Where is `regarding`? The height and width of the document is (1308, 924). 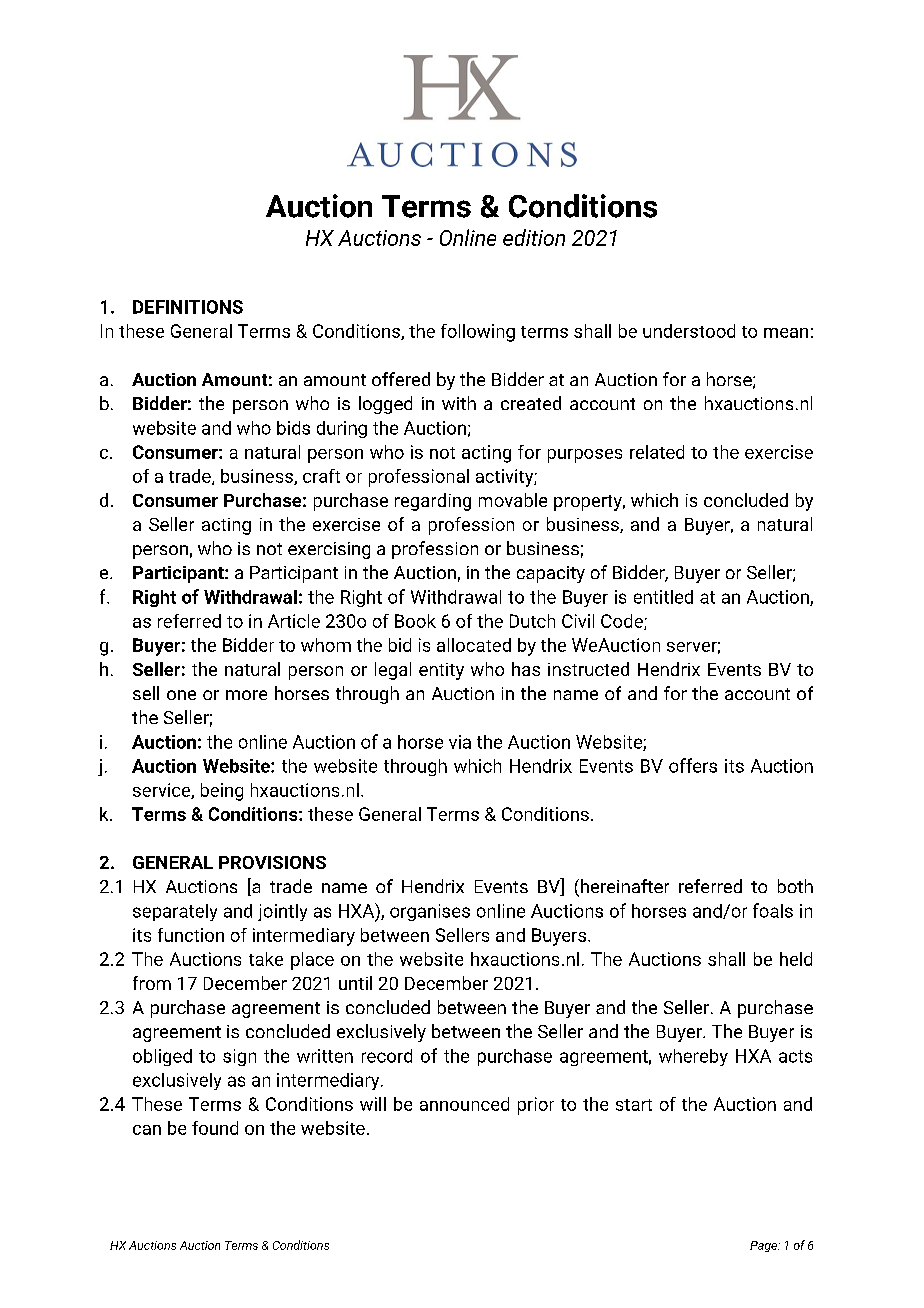 regarding is located at coordinates (433, 502).
